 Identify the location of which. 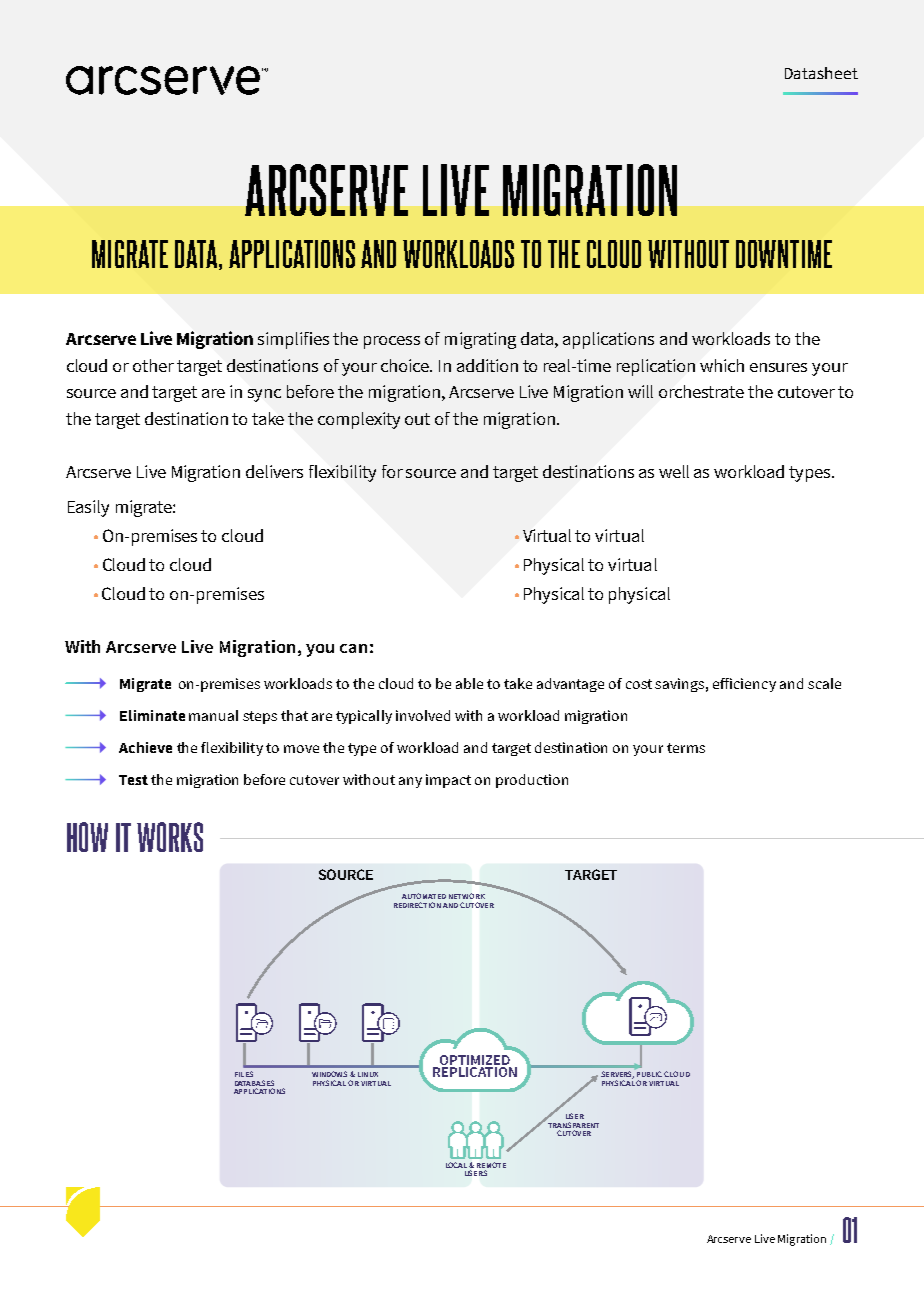
(722, 365).
